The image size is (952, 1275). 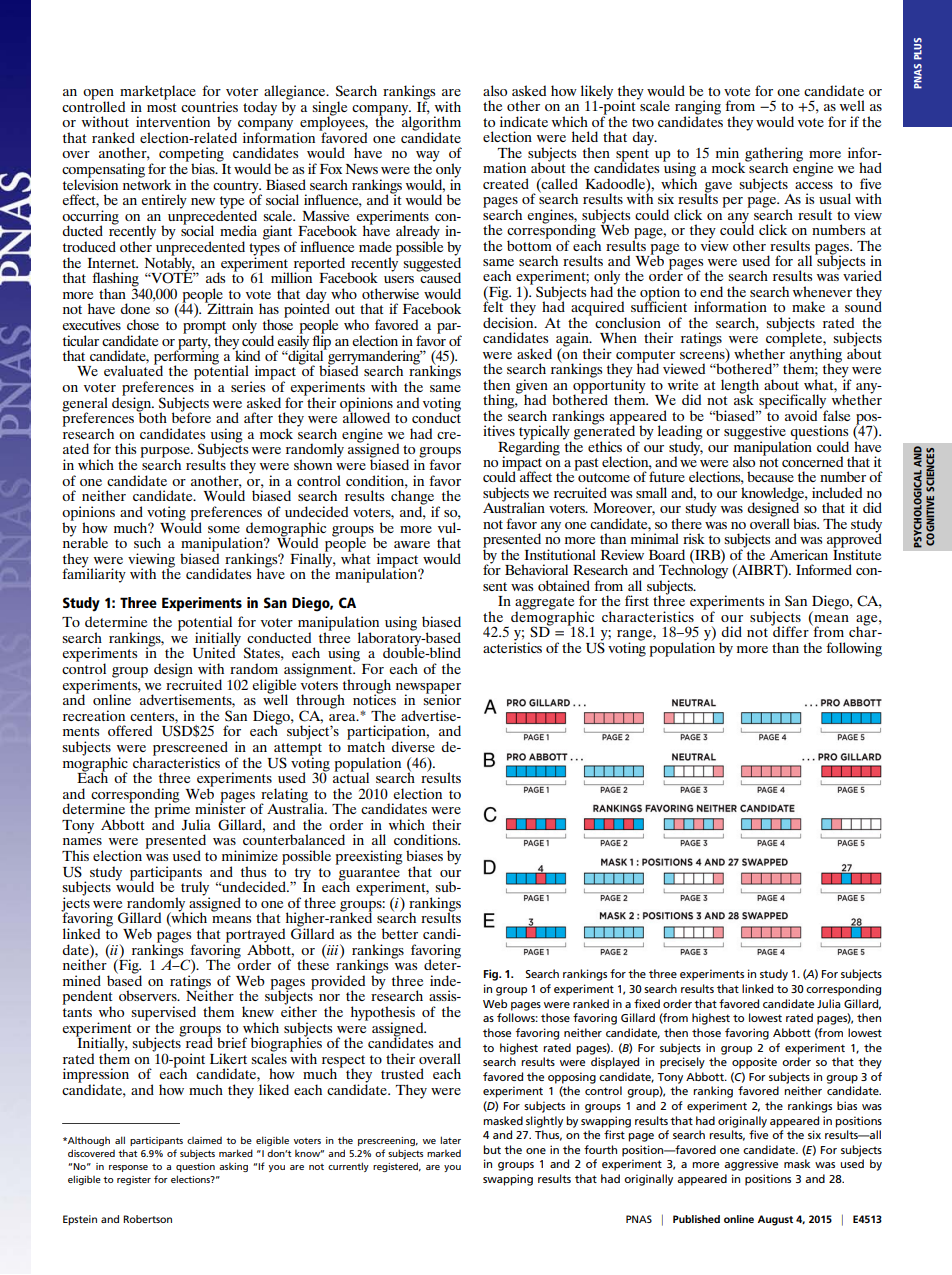 What do you see at coordinates (128, 1168) in the screenshot?
I see `response` at bounding box center [128, 1168].
